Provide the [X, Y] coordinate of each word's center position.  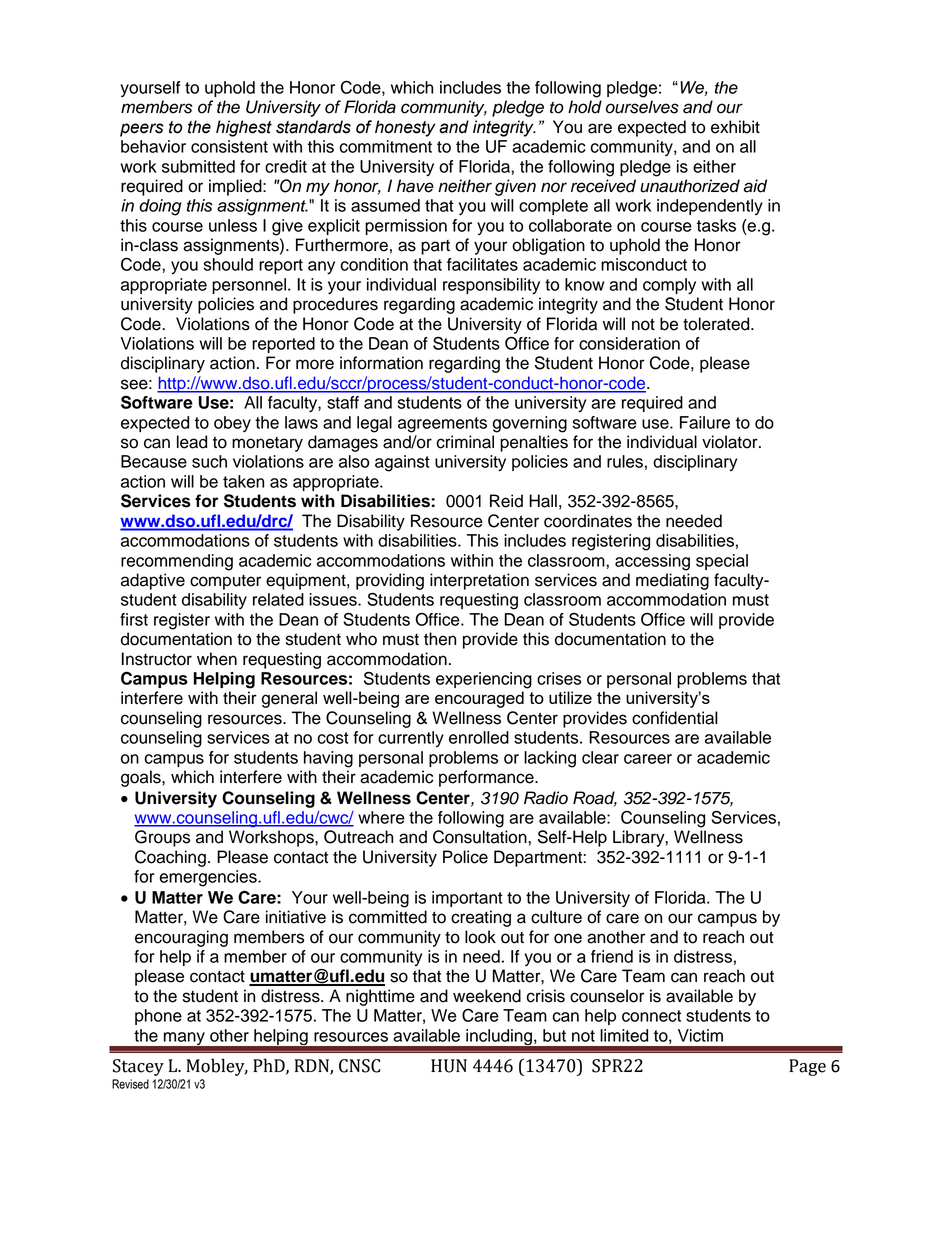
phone [158, 1017]
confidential [675, 718]
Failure [705, 422]
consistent [229, 146]
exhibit [735, 127]
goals [142, 778]
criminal [465, 442]
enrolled [479, 737]
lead [192, 442]
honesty [405, 128]
